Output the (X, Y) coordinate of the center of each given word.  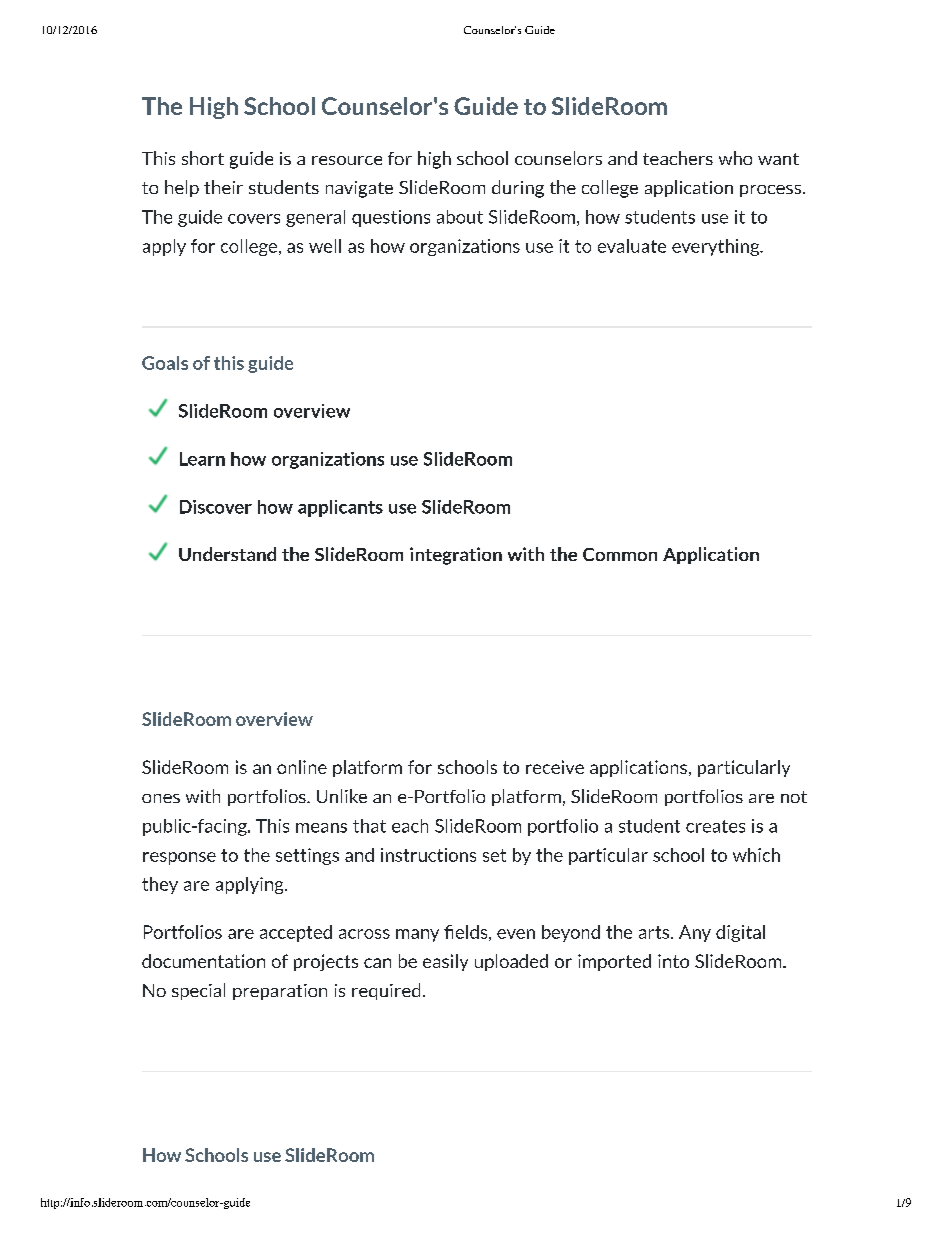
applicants (340, 508)
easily (445, 962)
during (518, 189)
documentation (203, 961)
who (735, 158)
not (794, 797)
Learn (202, 459)
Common (620, 554)
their (223, 187)
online (302, 767)
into (673, 961)
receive (555, 767)
